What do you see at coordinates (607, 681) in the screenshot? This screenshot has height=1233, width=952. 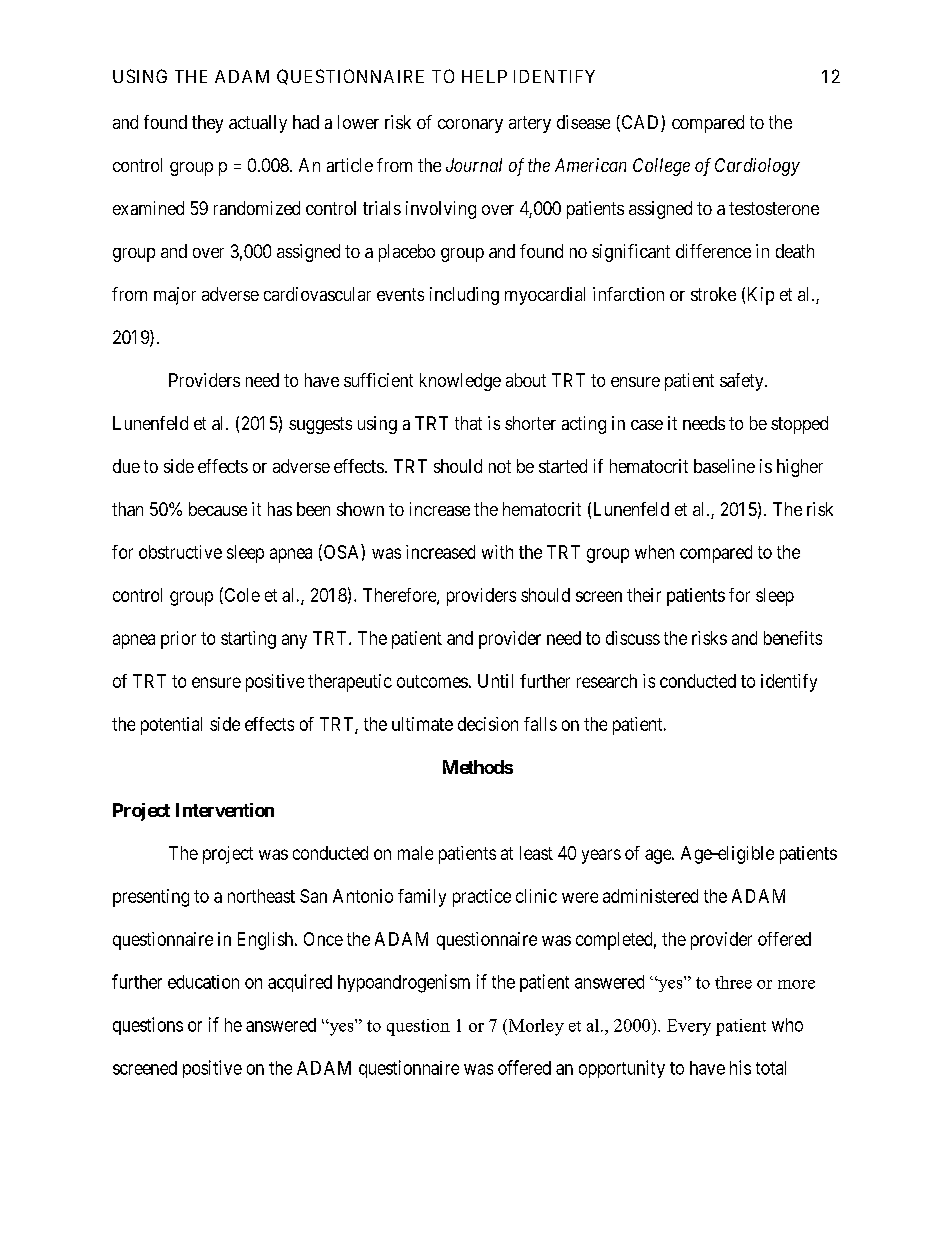 I see `research` at bounding box center [607, 681].
